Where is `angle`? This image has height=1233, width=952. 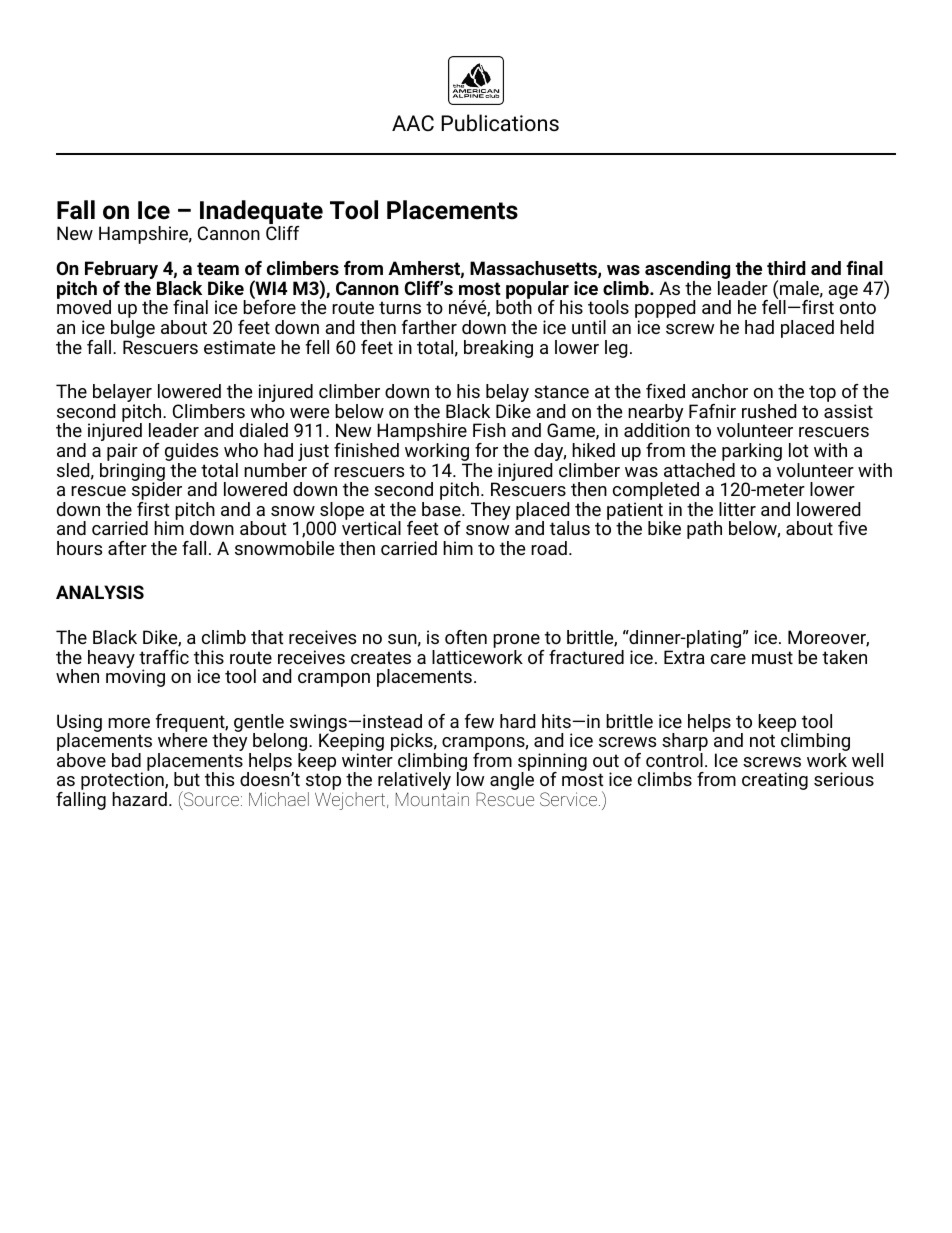 angle is located at coordinates (512, 781).
